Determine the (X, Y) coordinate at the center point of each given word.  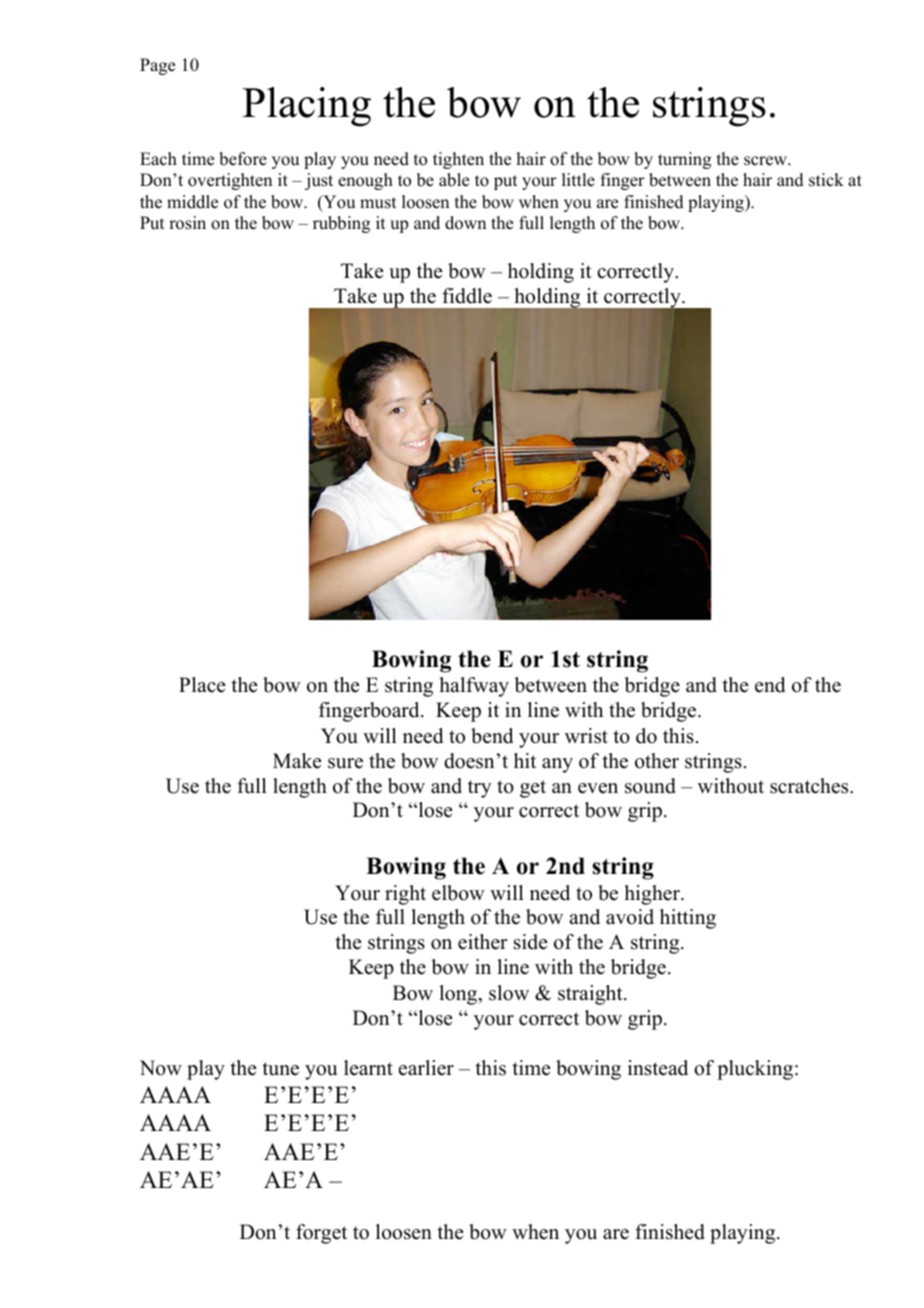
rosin (187, 223)
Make (297, 761)
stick (826, 180)
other (657, 761)
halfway (474, 687)
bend (492, 736)
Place (202, 685)
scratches (810, 786)
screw (766, 161)
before (243, 159)
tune (280, 1069)
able (454, 180)
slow (509, 993)
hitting (688, 919)
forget (321, 1234)
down (465, 223)
